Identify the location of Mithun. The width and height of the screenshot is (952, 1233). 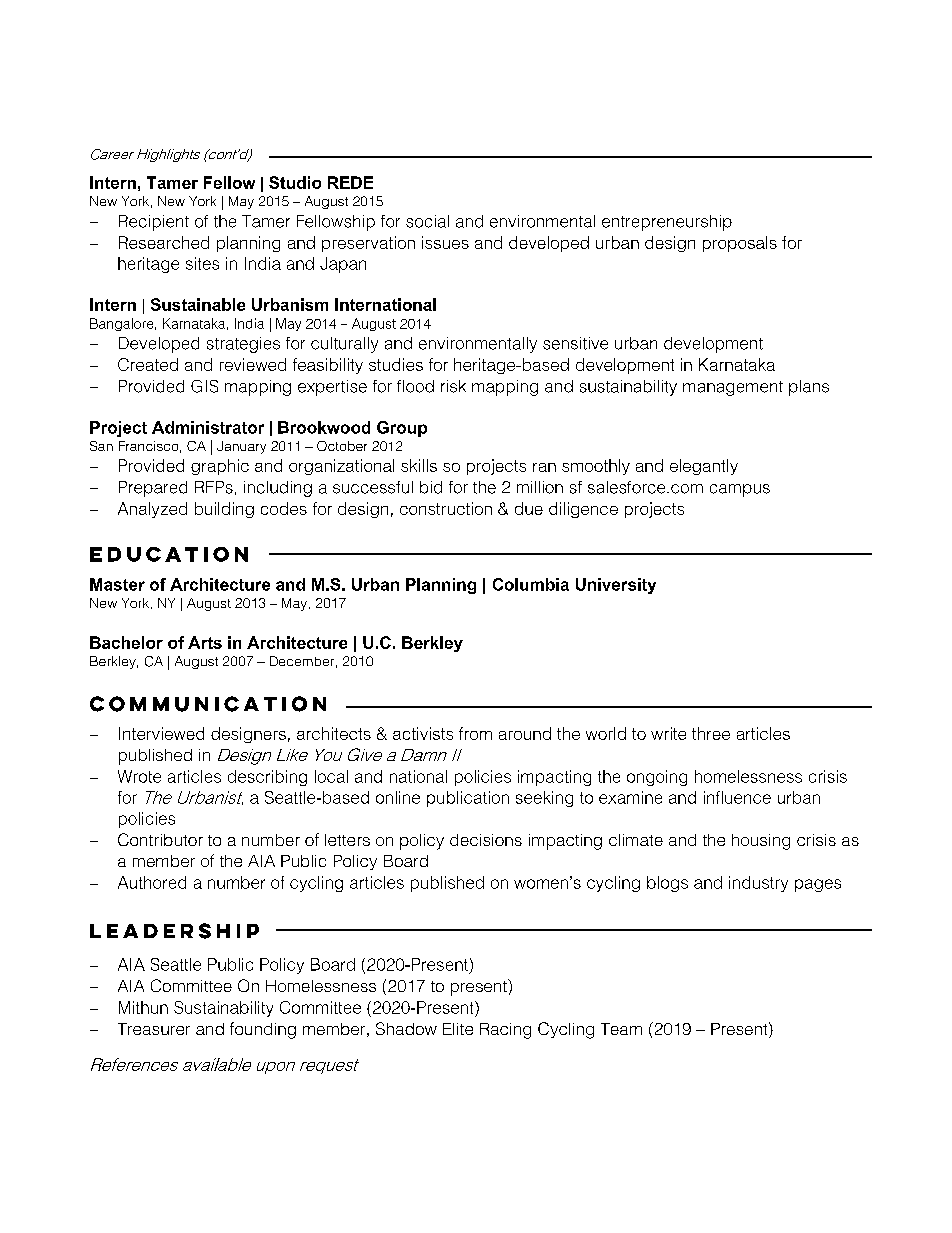
(143, 1007).
